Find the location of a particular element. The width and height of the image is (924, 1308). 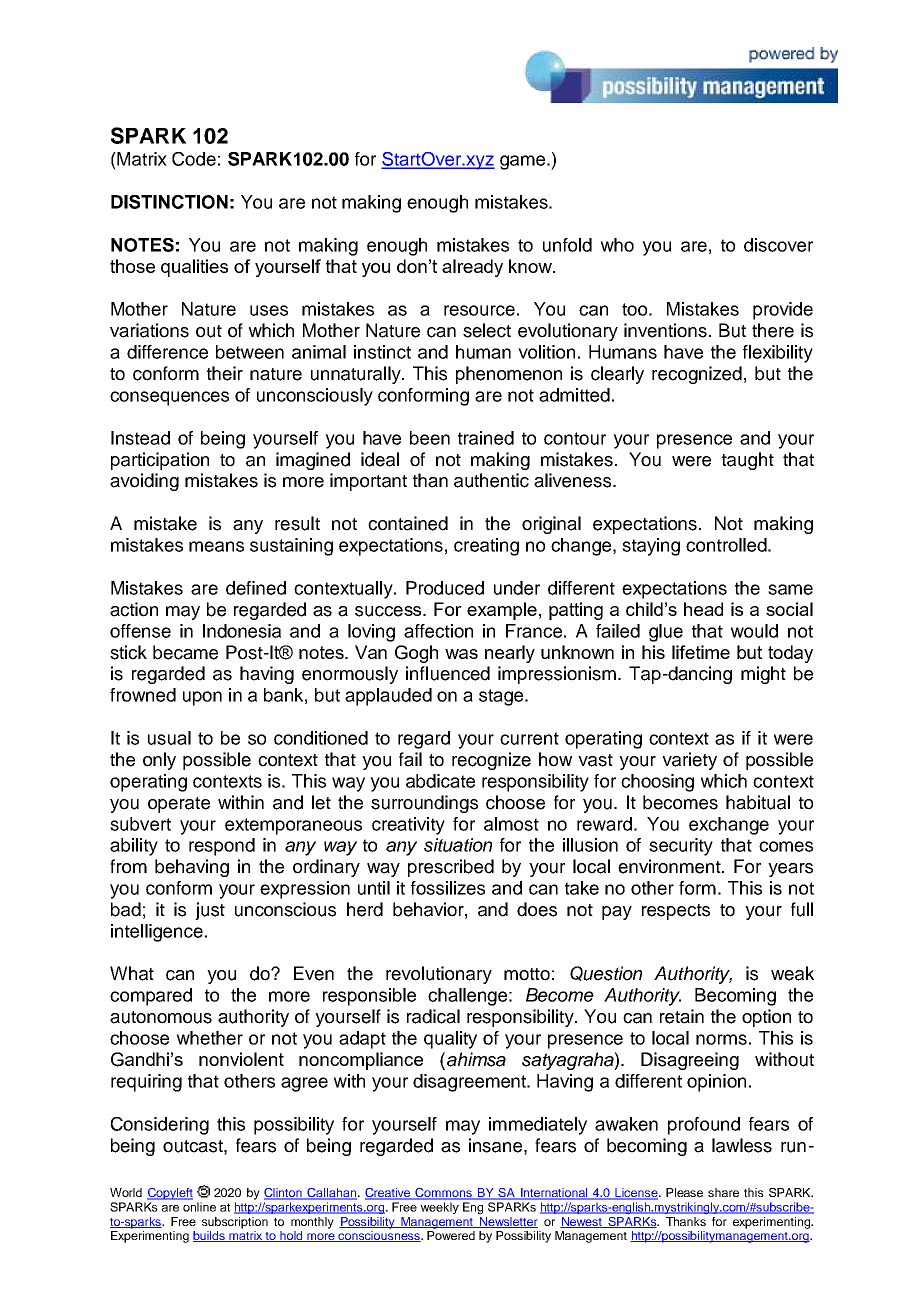

influenced is located at coordinates (448, 673).
